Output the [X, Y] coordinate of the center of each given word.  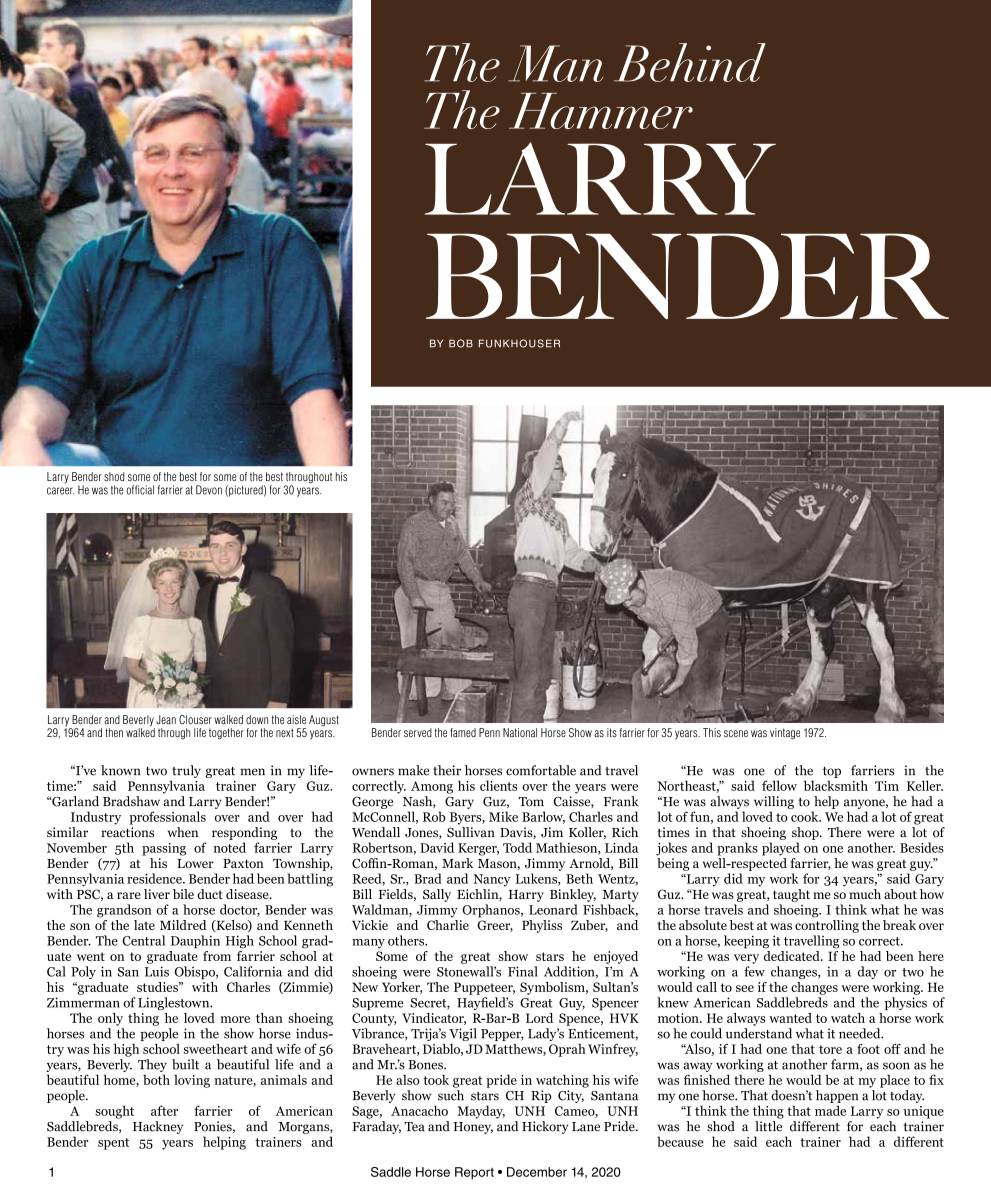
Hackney [158, 1127]
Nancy [492, 880]
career [60, 491]
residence [155, 878]
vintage [785, 733]
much [865, 894]
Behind [690, 62]
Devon [209, 490]
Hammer [601, 111]
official [140, 490]
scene [736, 733]
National [520, 732]
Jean [166, 720]
